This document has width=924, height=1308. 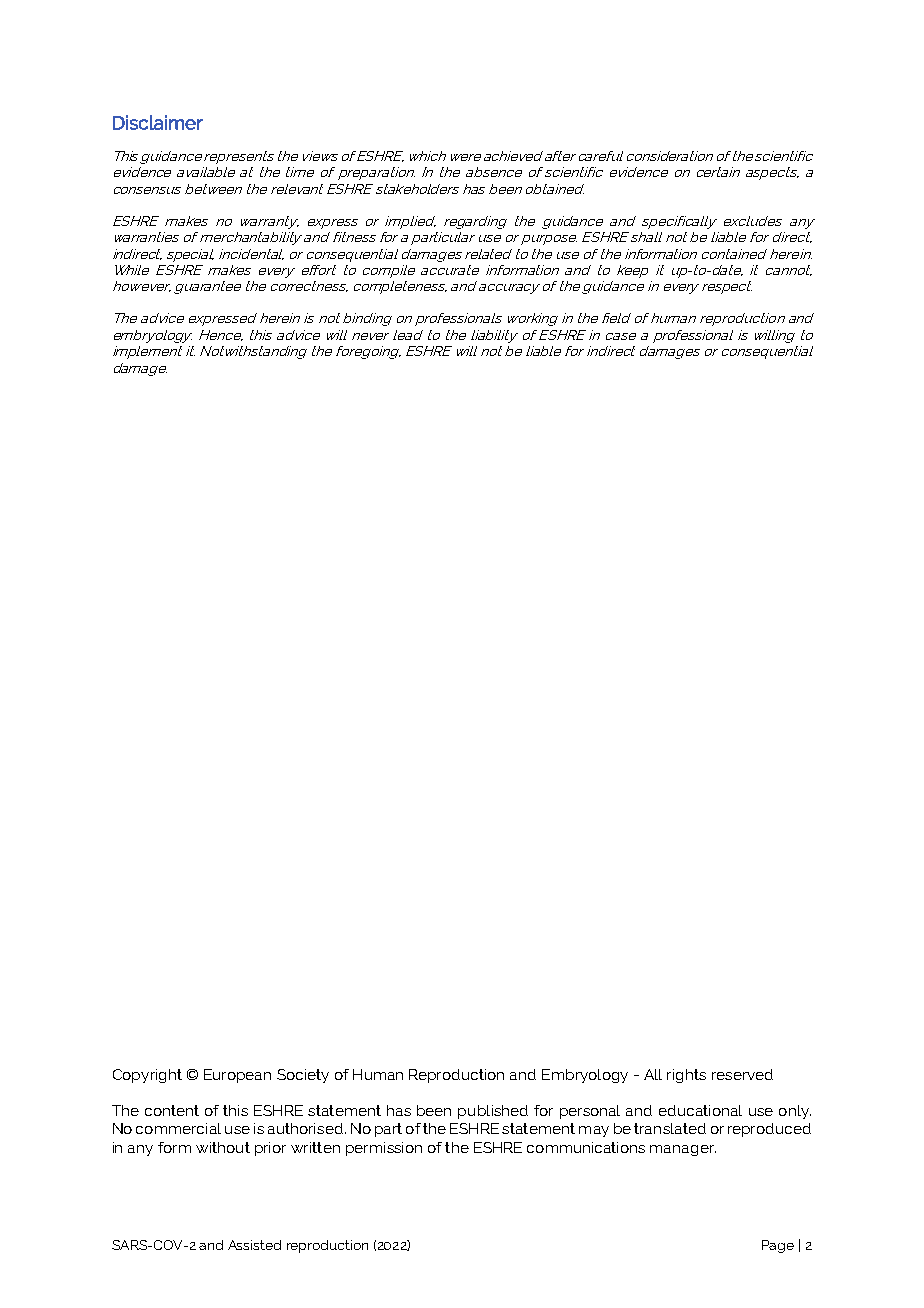 What do you see at coordinates (303, 1076) in the document?
I see `Society` at bounding box center [303, 1076].
